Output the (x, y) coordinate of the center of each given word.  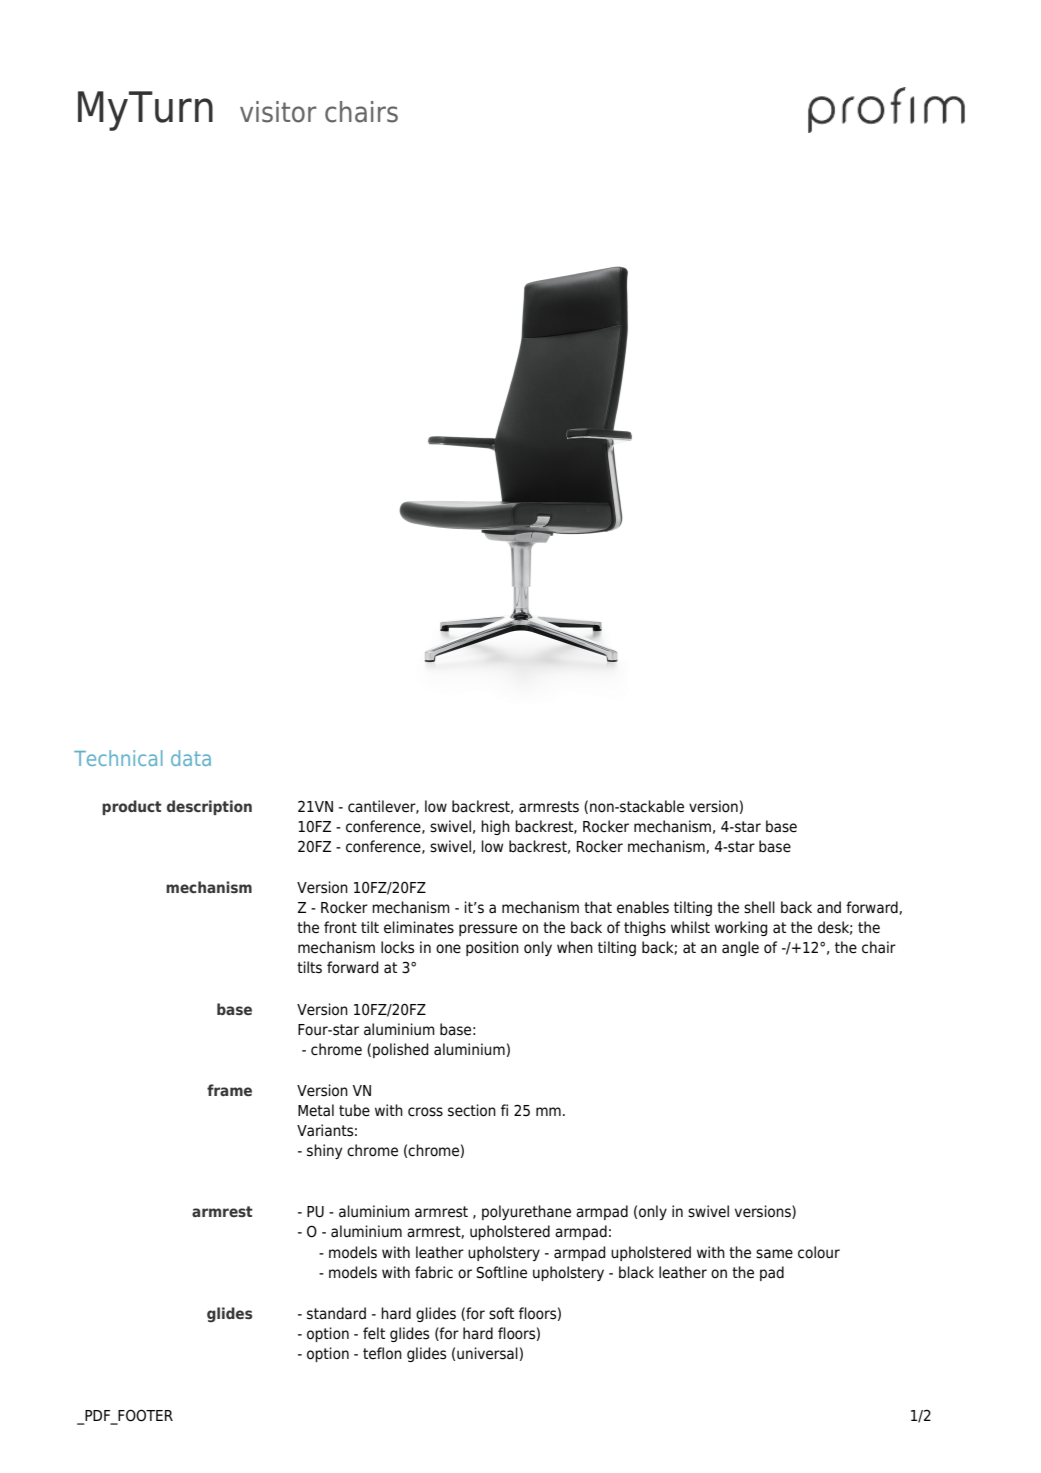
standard (336, 1313)
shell (759, 907)
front (340, 927)
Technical (118, 758)
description (209, 807)
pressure (488, 930)
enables (643, 907)
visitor (278, 112)
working (741, 928)
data (191, 758)
